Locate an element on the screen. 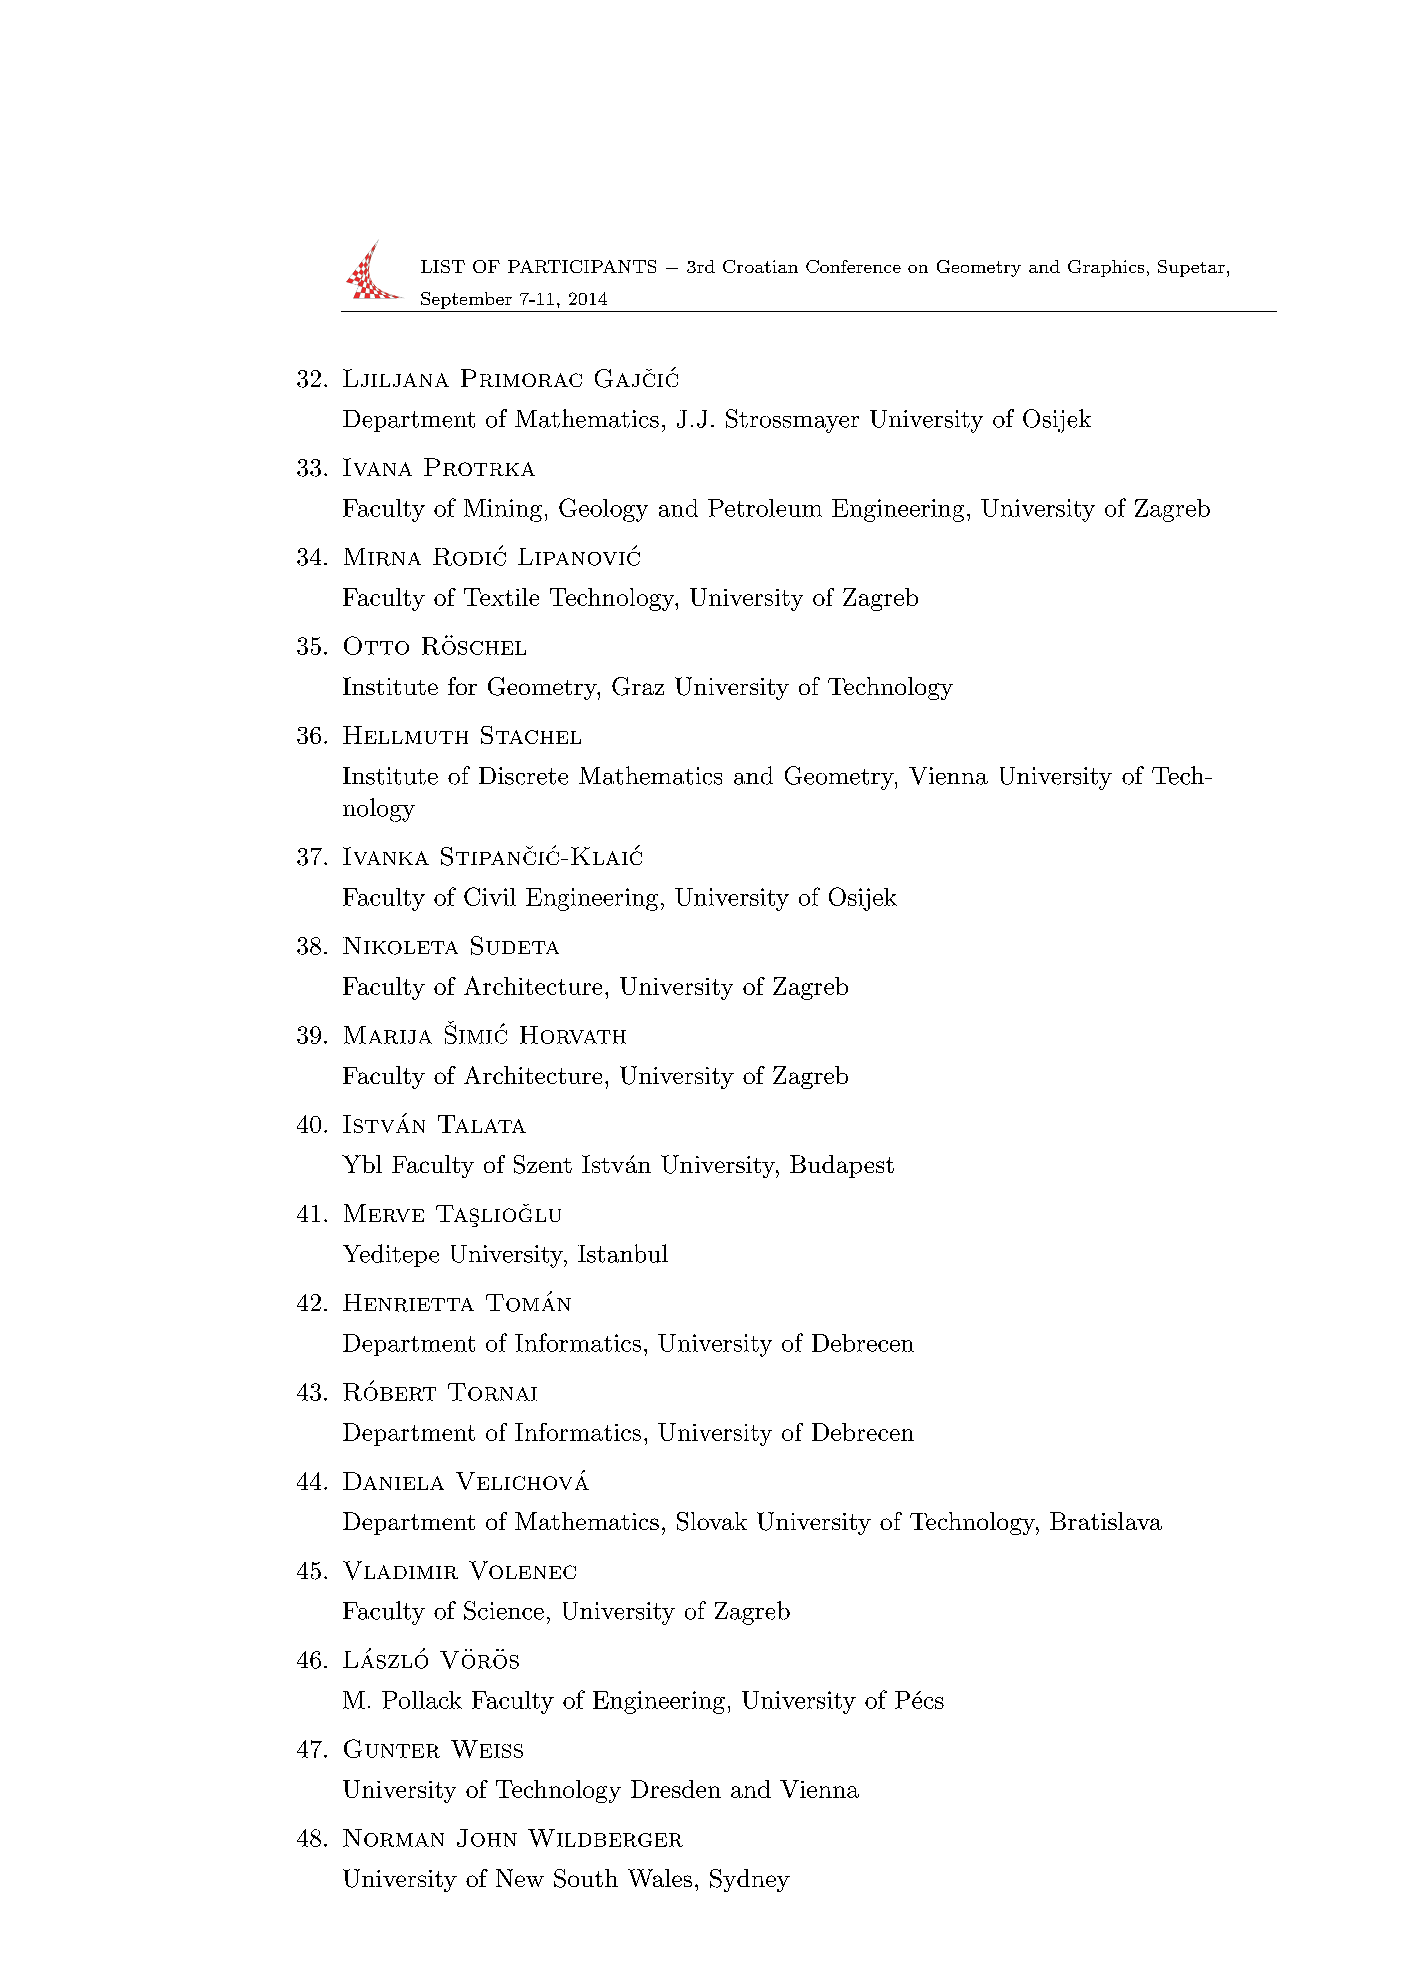  Civil is located at coordinates (490, 896).
